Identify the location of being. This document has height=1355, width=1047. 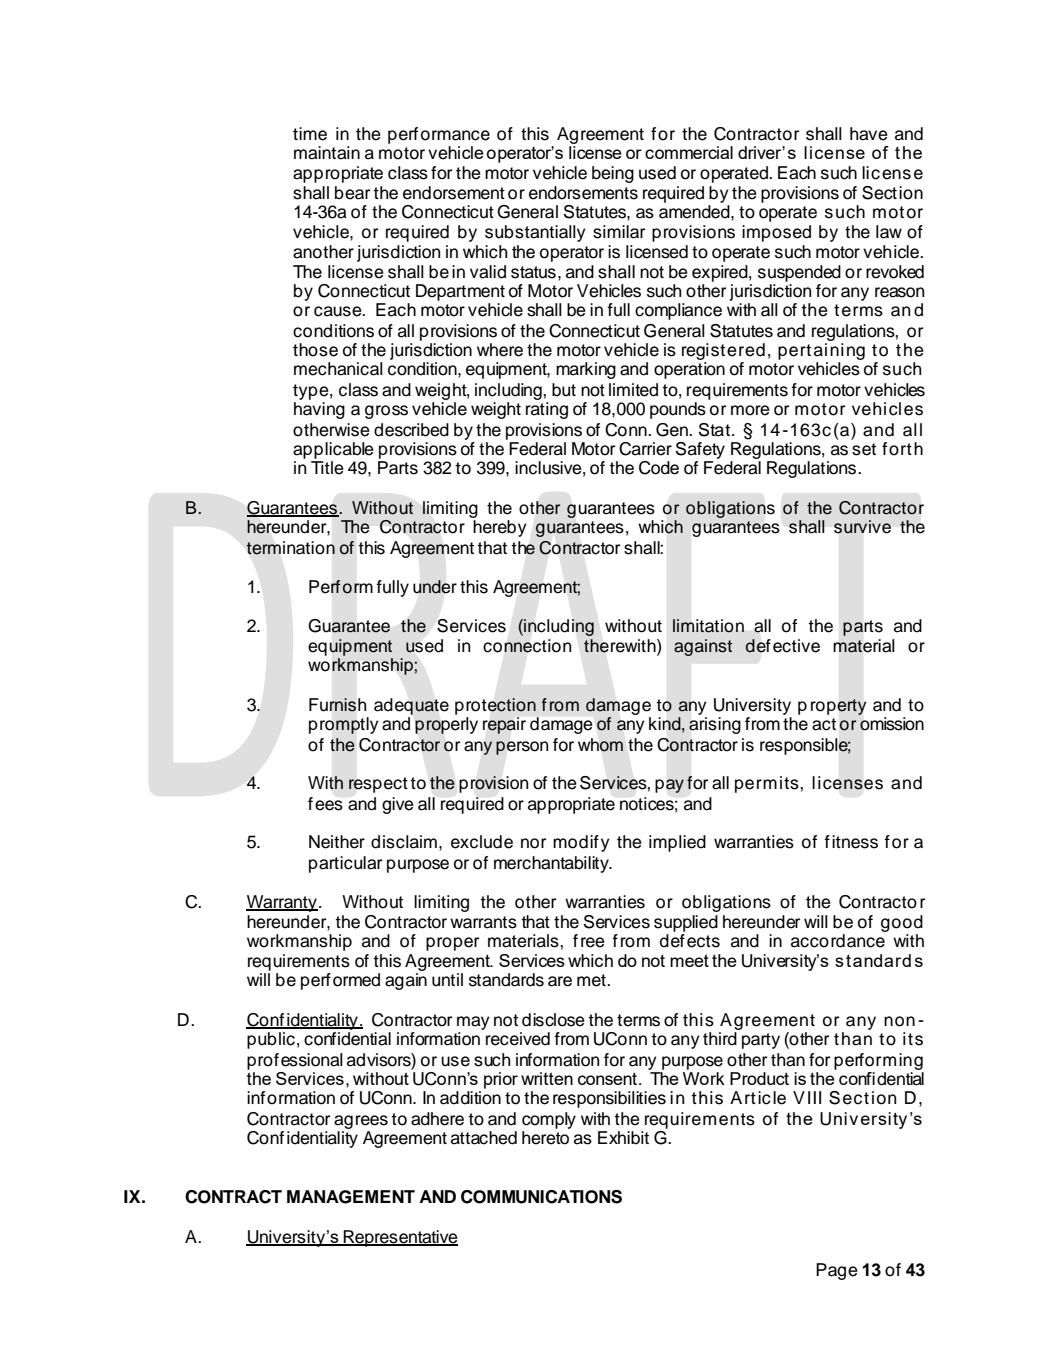
(613, 174).
